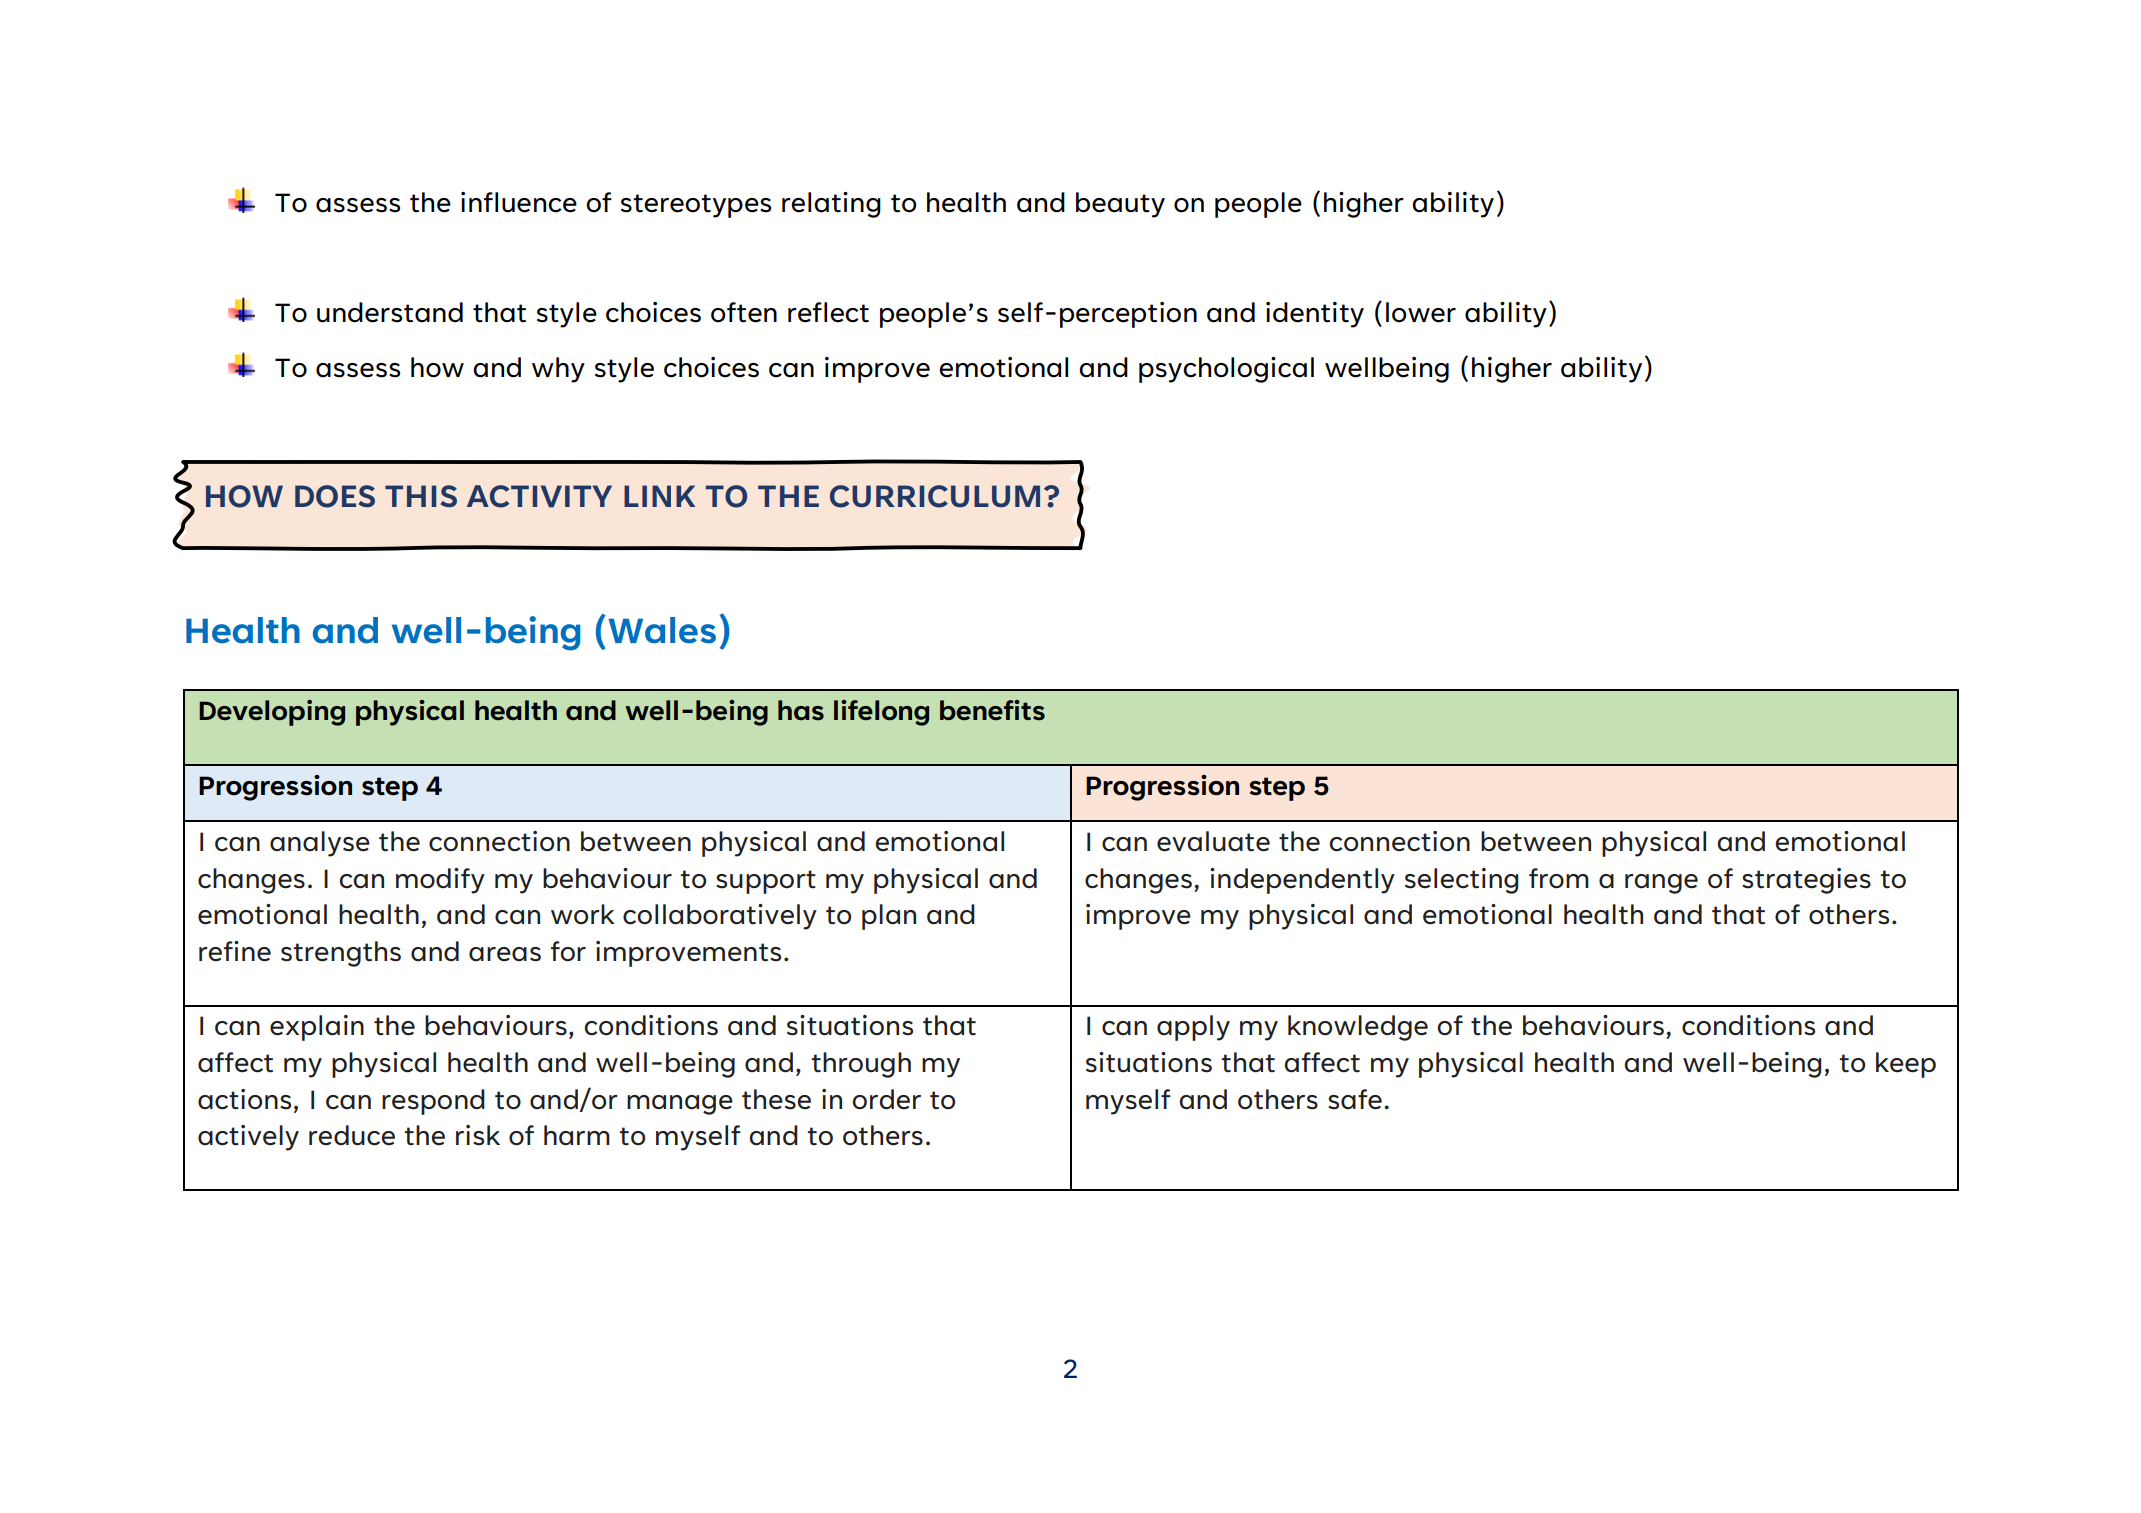 This page has width=2141, height=1513. What do you see at coordinates (1661, 884) in the page?
I see `range` at bounding box center [1661, 884].
